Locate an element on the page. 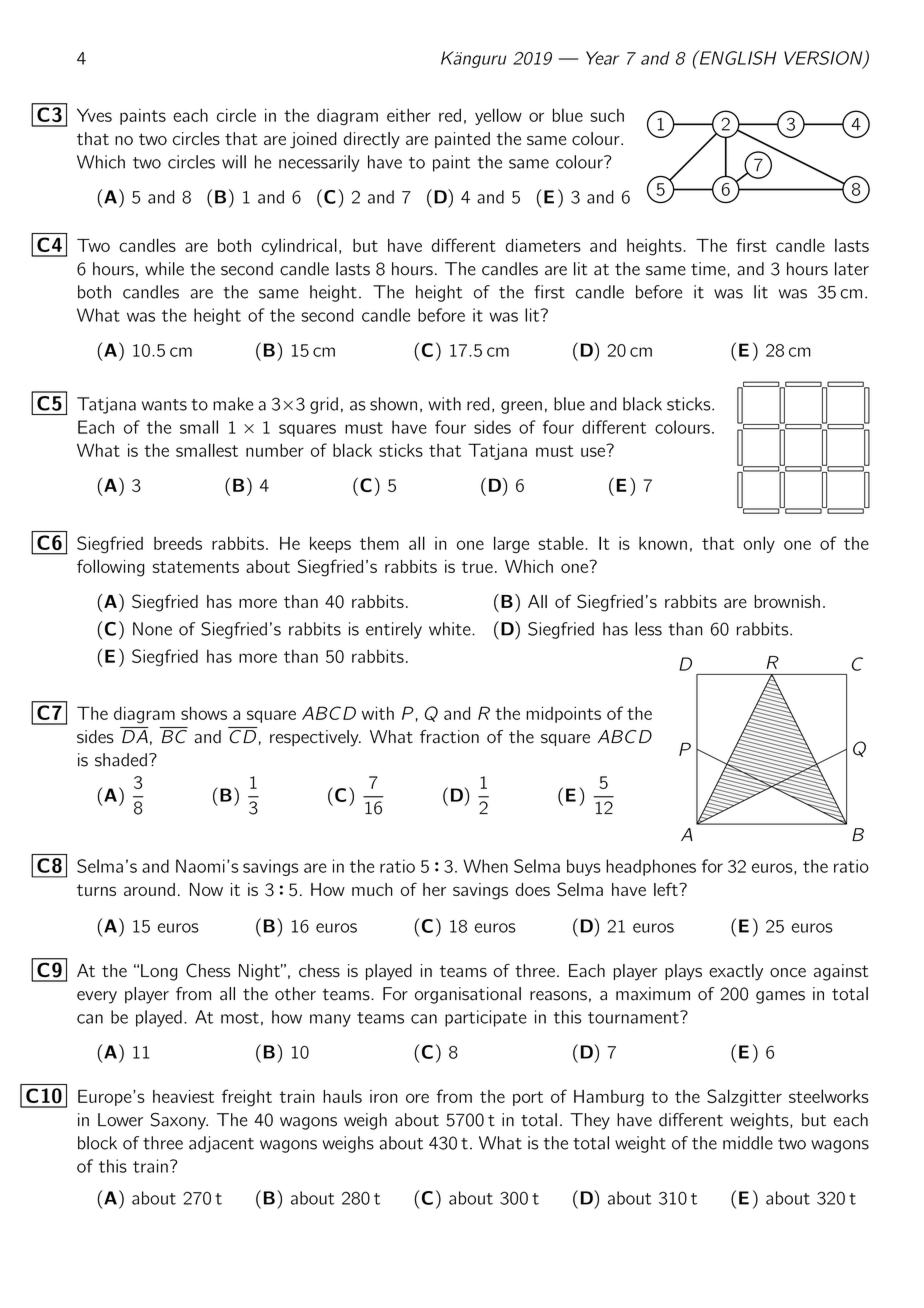 This image has width=924, height=1308. When is located at coordinates (485, 866).
